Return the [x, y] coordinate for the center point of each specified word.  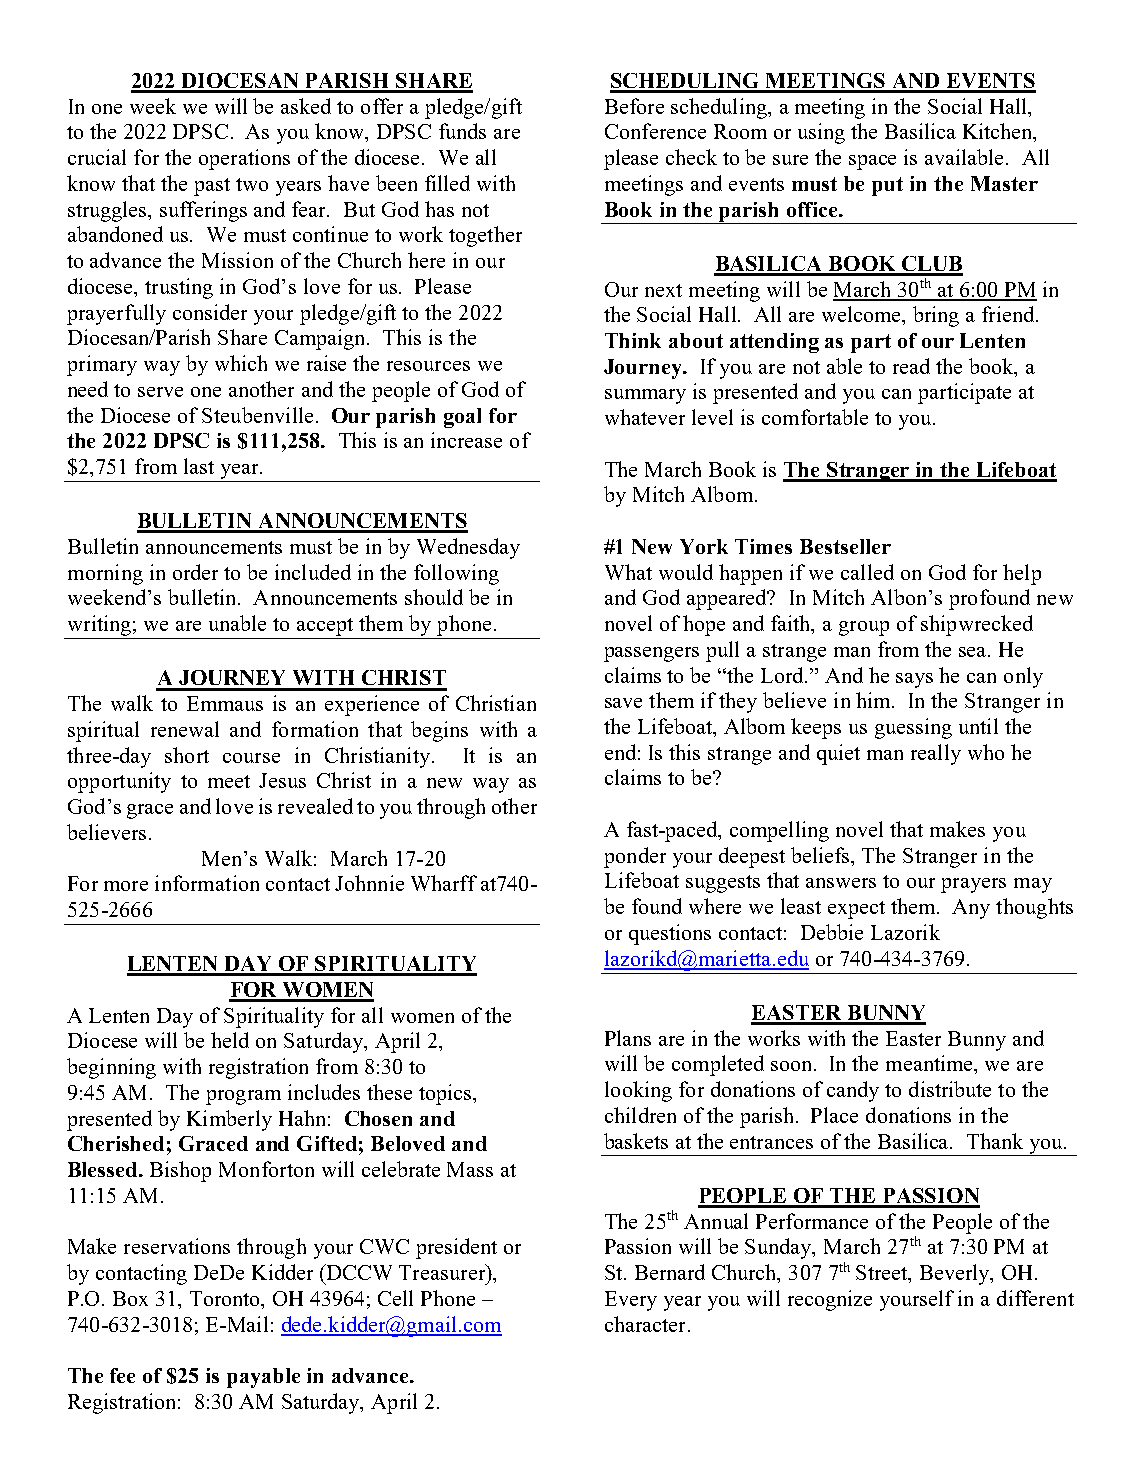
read [911, 366]
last [199, 466]
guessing [913, 728]
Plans [628, 1038]
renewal [185, 729]
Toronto [226, 1300]
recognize [830, 1300]
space [872, 162]
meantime [931, 1064]
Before [634, 106]
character [645, 1324]
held [230, 1040]
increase [466, 440]
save [623, 703]
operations [244, 159]
